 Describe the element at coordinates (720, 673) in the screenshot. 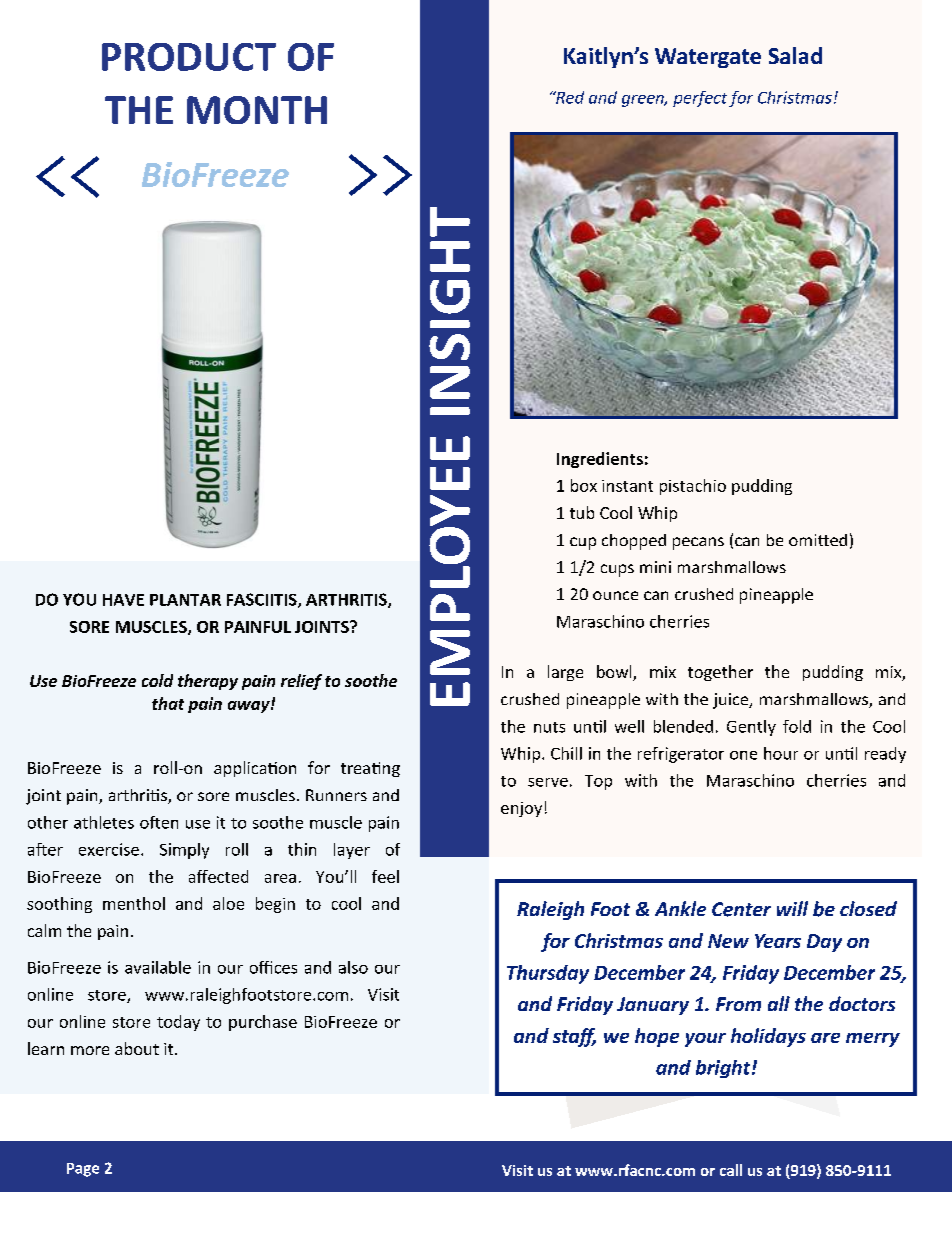

I see `together` at that location.
